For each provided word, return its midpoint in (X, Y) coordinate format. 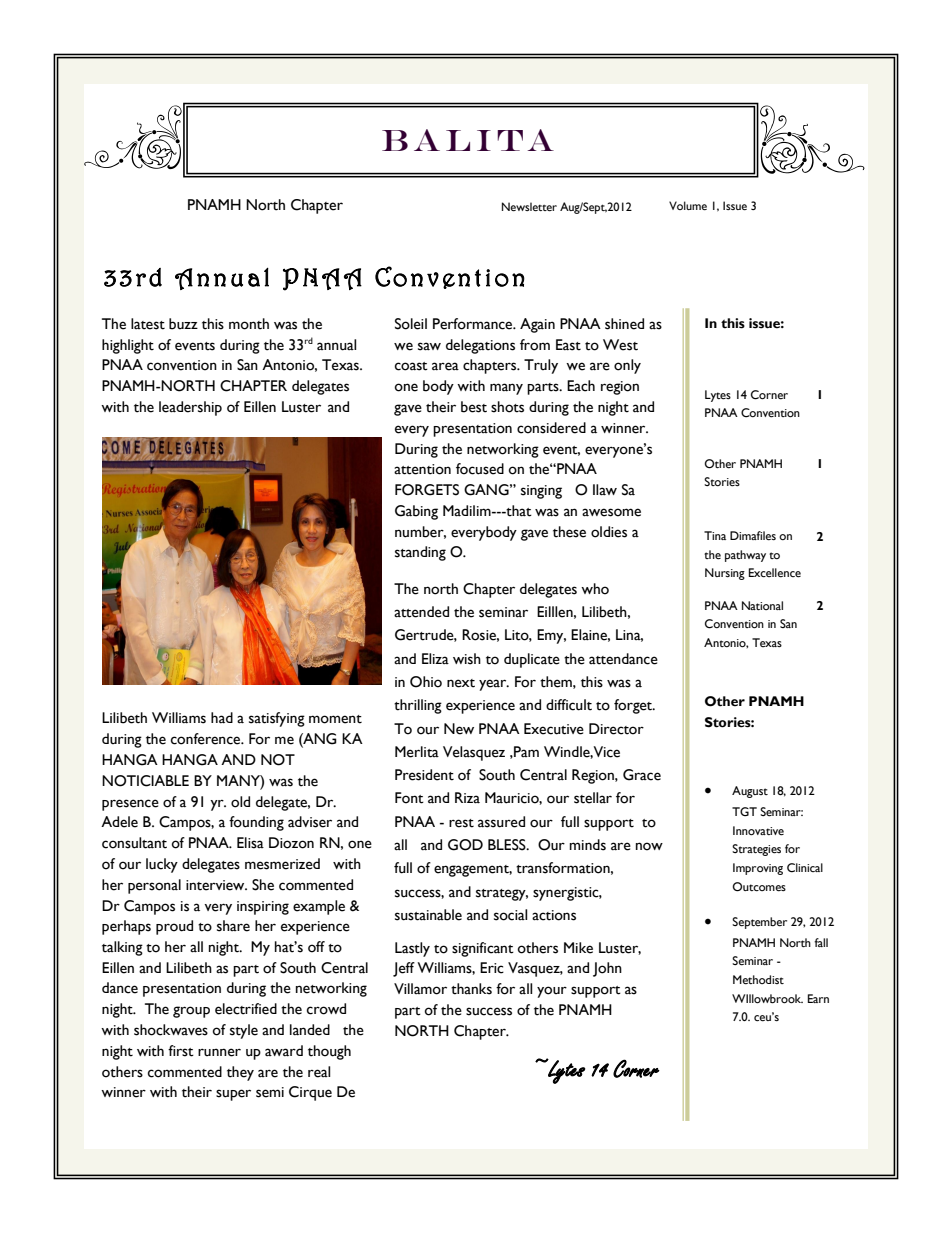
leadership (190, 408)
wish (467, 659)
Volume (688, 205)
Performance (474, 324)
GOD (465, 845)
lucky (162, 865)
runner (219, 1052)
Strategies (756, 850)
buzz (183, 324)
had (222, 718)
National (762, 605)
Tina (715, 535)
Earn (818, 998)
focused (480, 469)
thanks (471, 989)
